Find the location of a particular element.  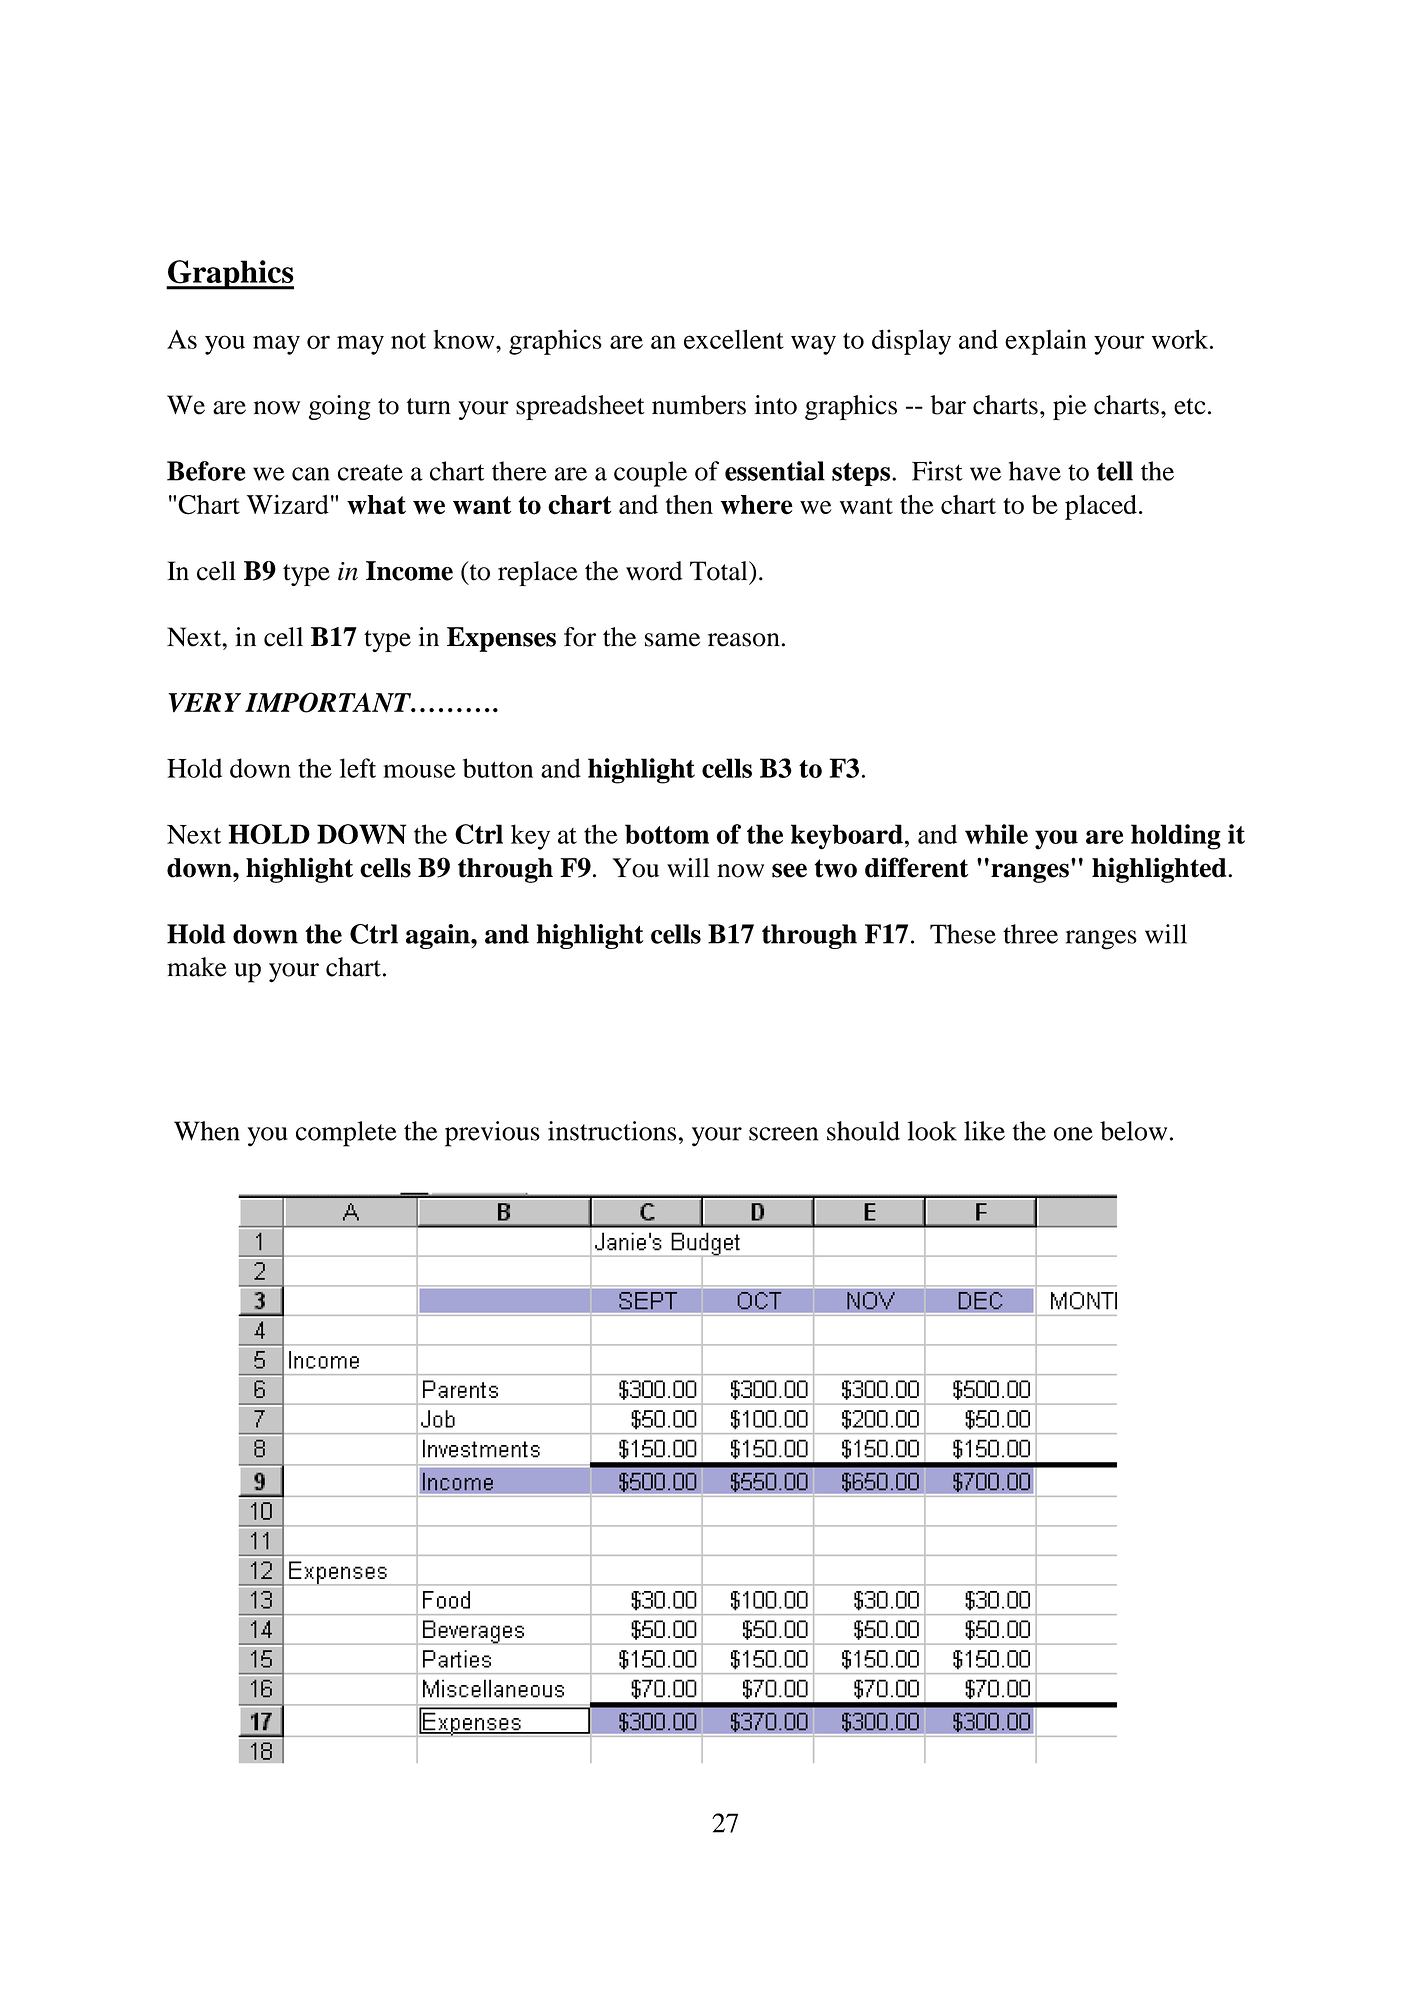

Total is located at coordinates (720, 571).
